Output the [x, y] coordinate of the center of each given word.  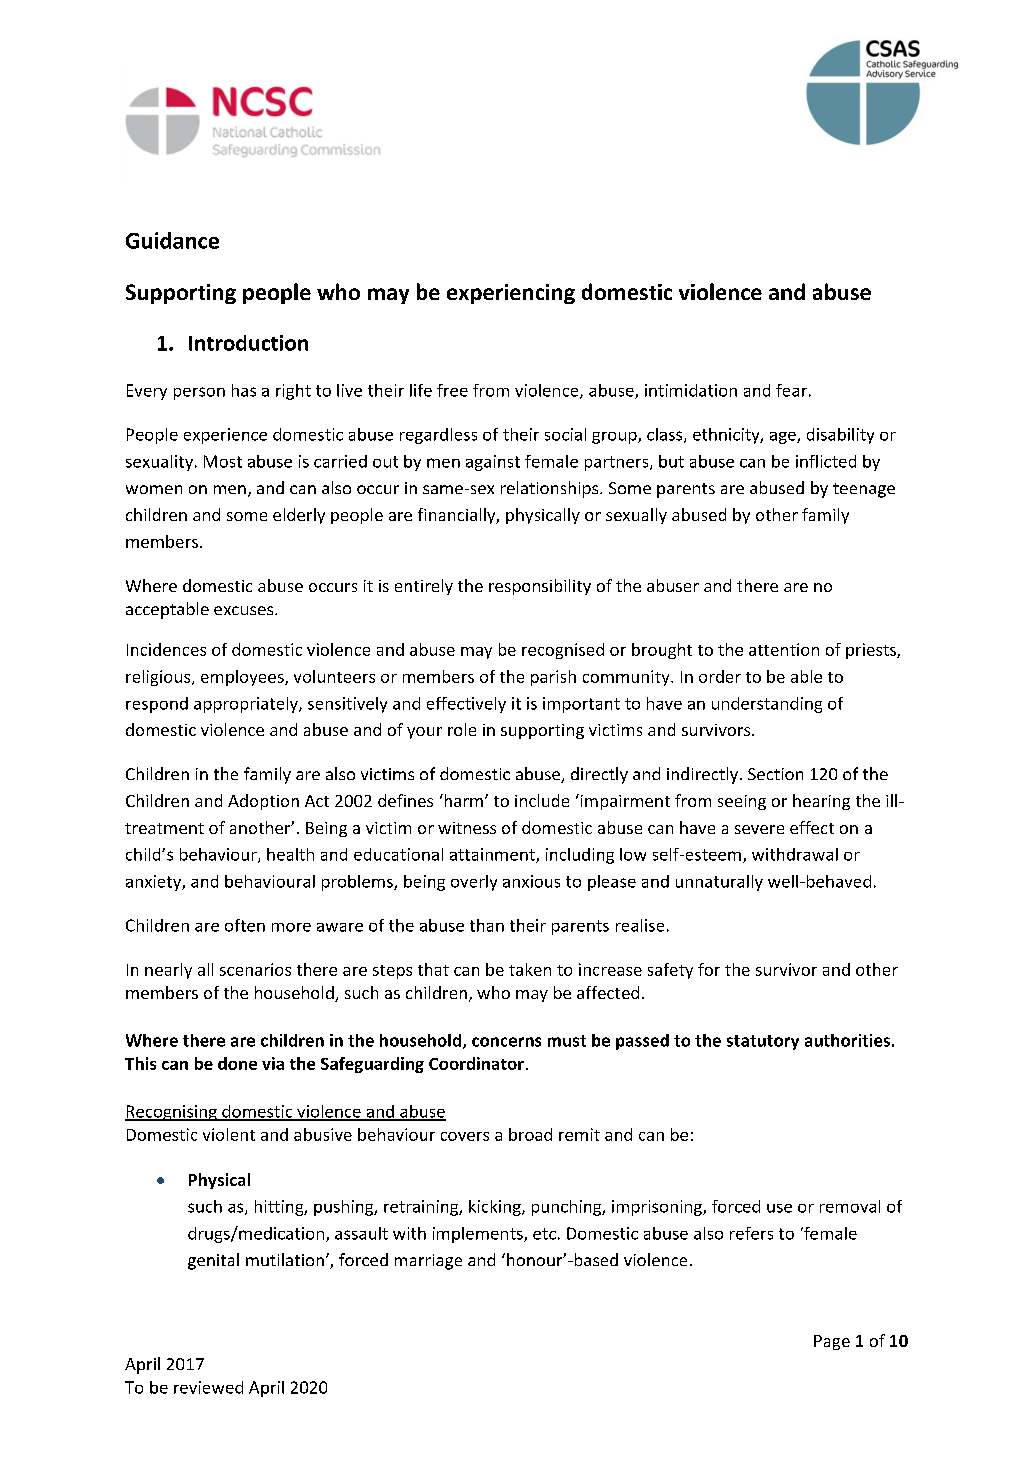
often [245, 925]
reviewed [208, 1387]
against [493, 463]
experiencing [511, 294]
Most [223, 461]
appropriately [247, 705]
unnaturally [719, 883]
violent [229, 1134]
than [487, 925]
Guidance [172, 240]
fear [791, 390]
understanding [767, 705]
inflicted [826, 461]
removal [850, 1206]
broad [530, 1134]
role [462, 729]
